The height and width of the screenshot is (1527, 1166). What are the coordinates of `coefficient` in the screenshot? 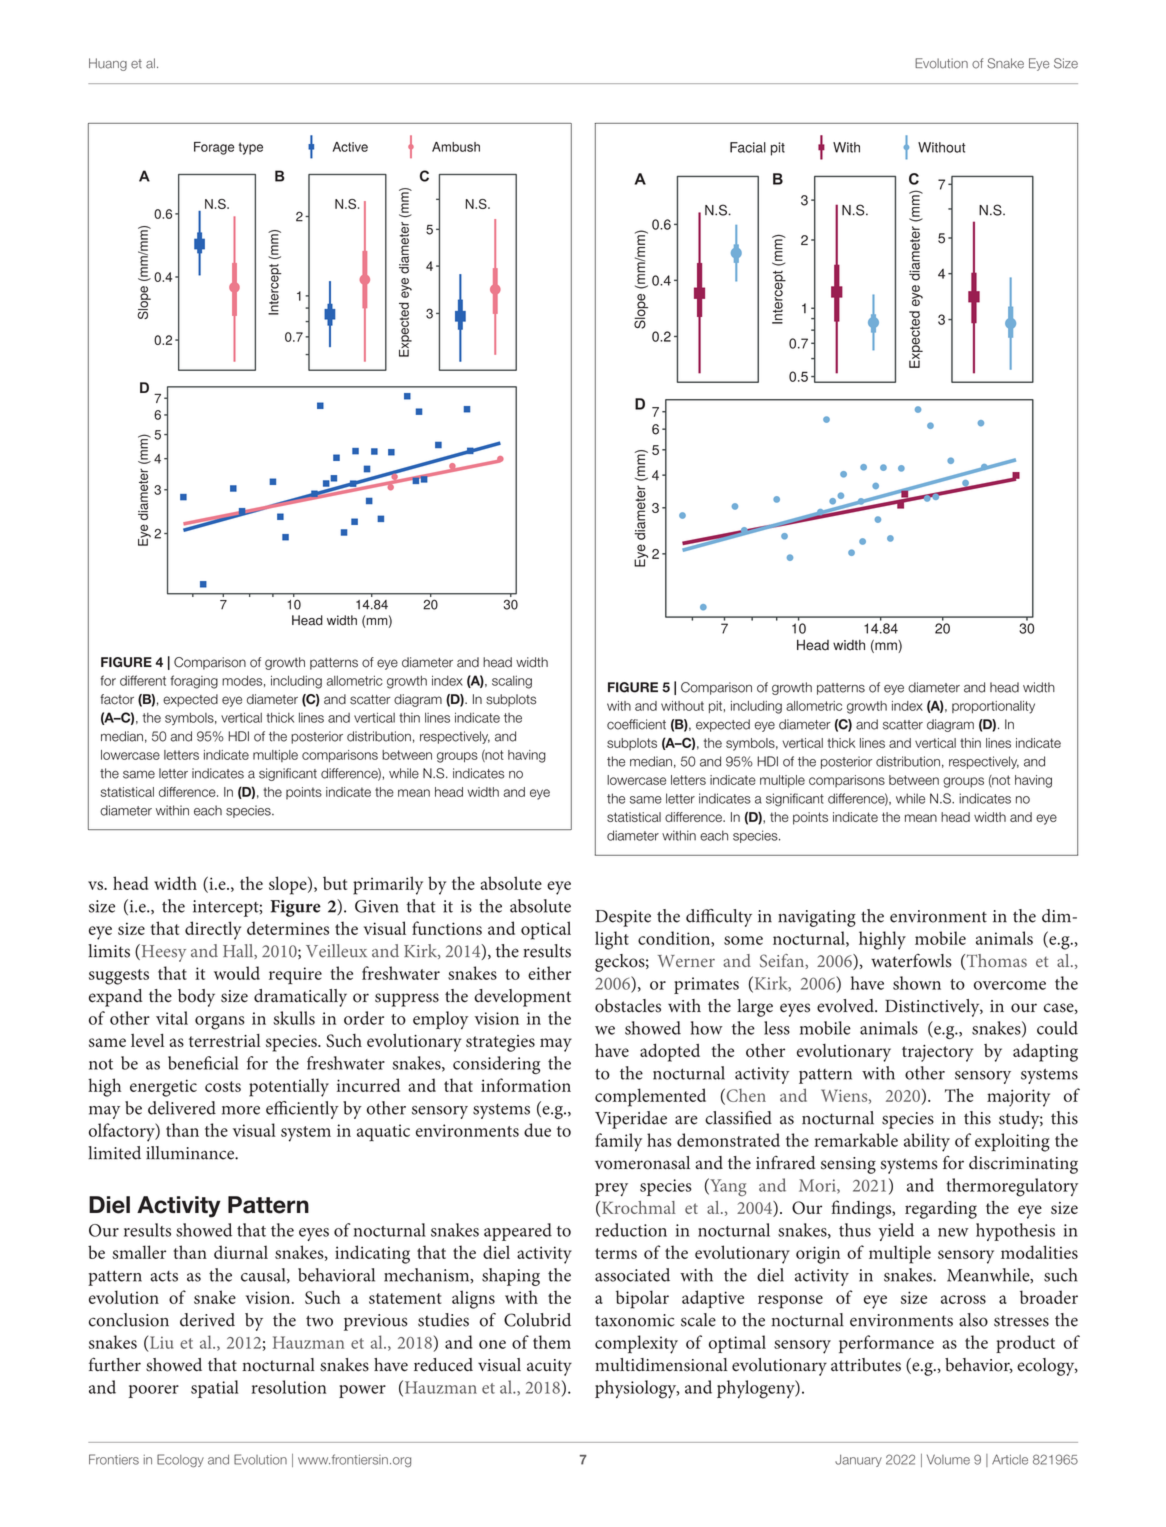 It's located at (636, 724).
